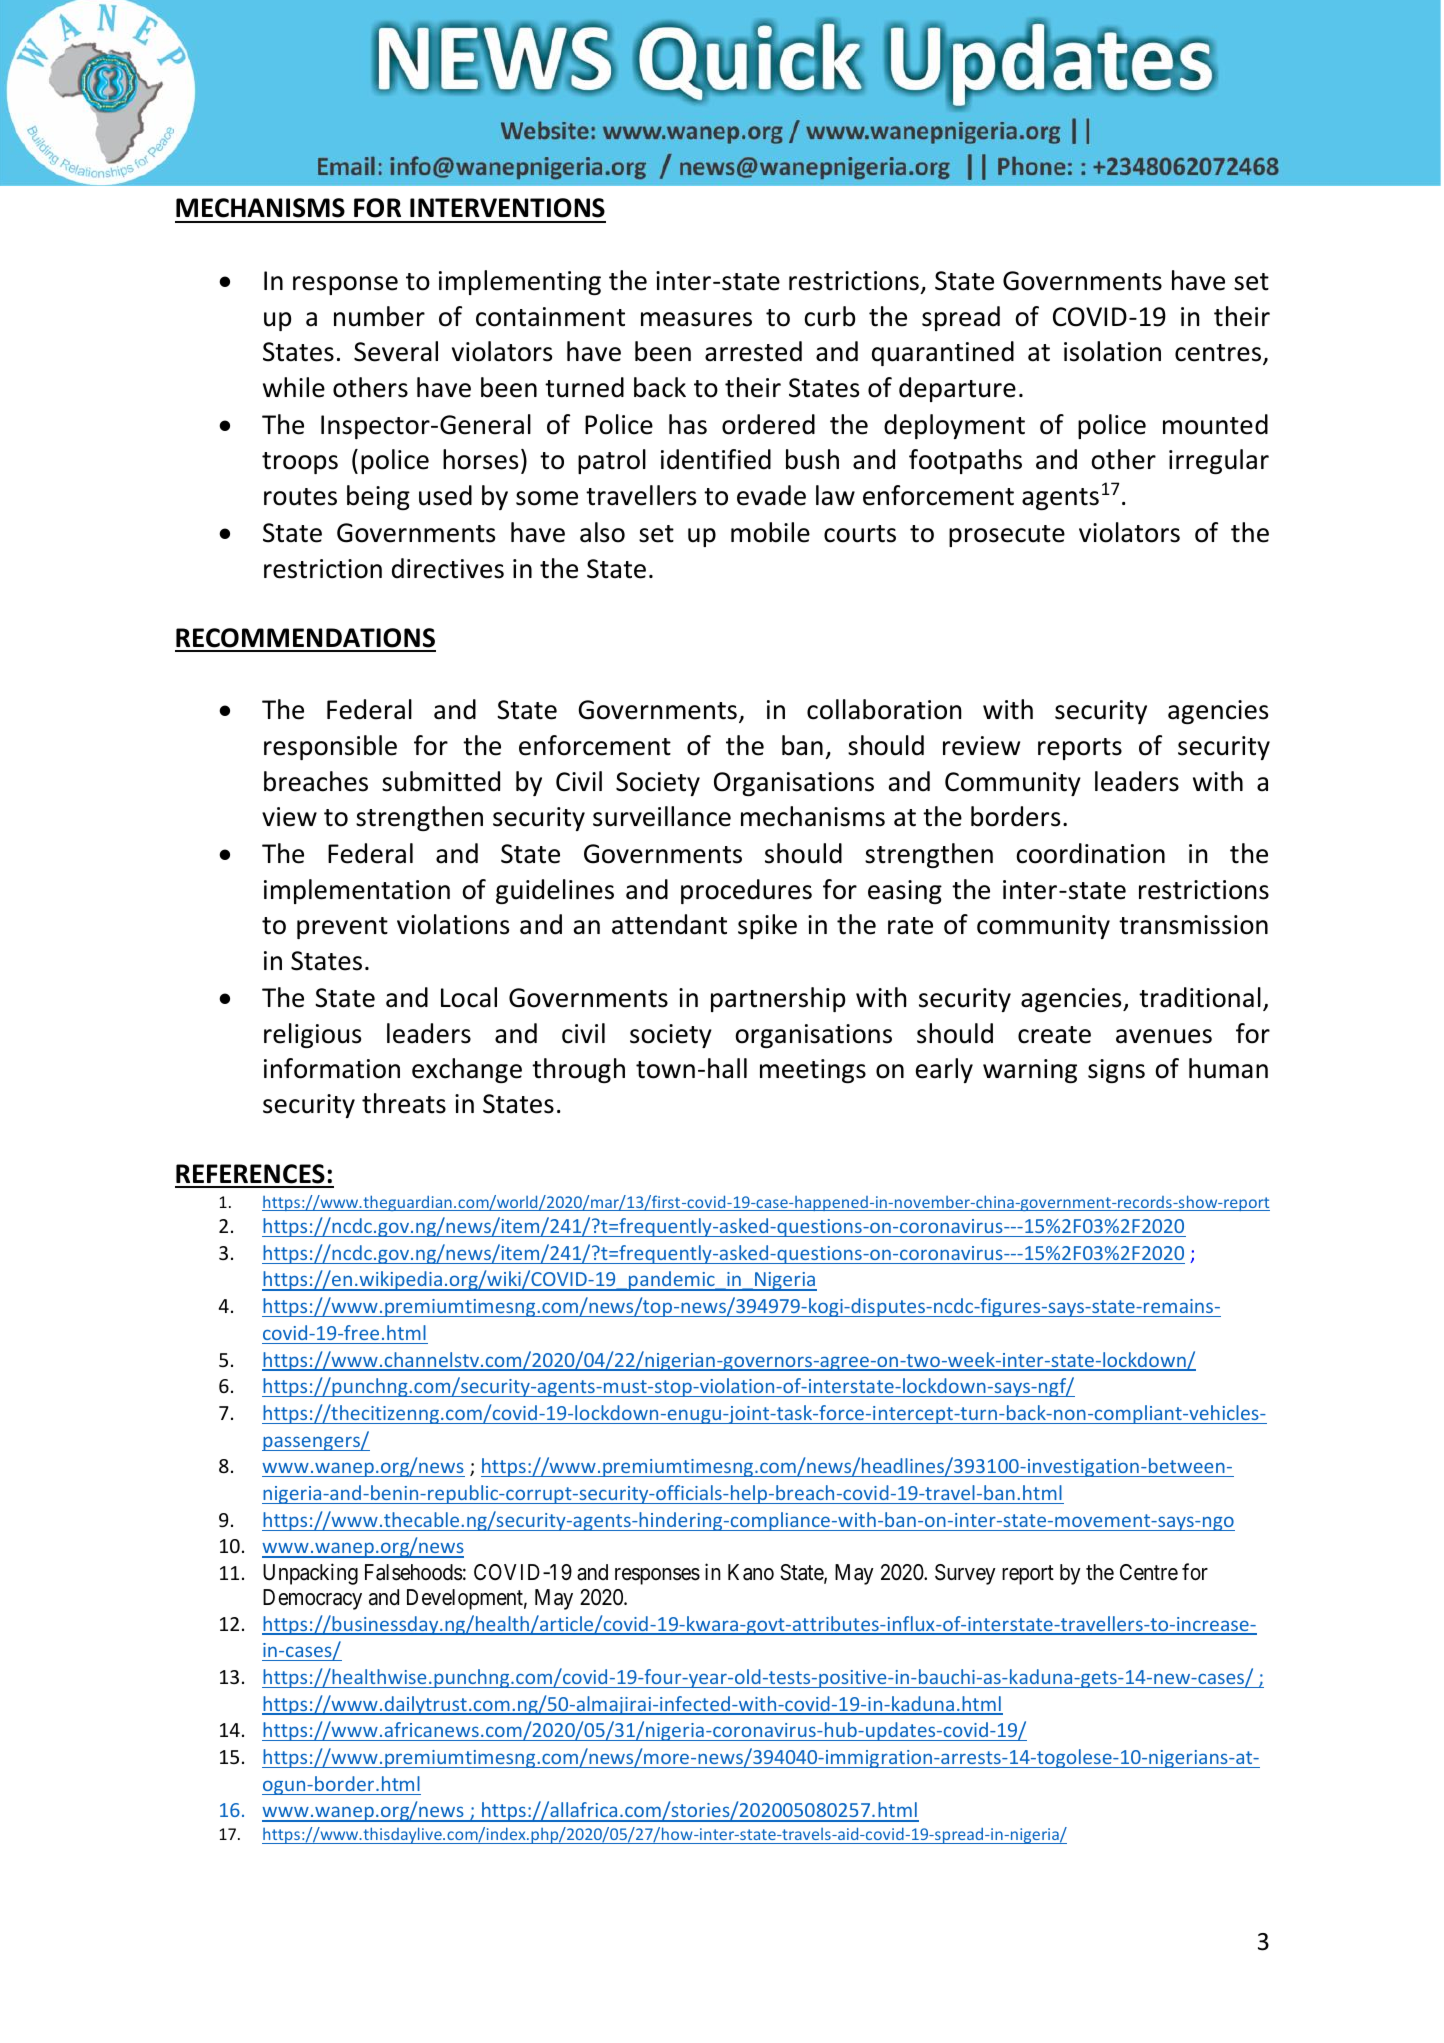 This screenshot has width=1444, height=2043. I want to click on threats, so click(404, 1103).
